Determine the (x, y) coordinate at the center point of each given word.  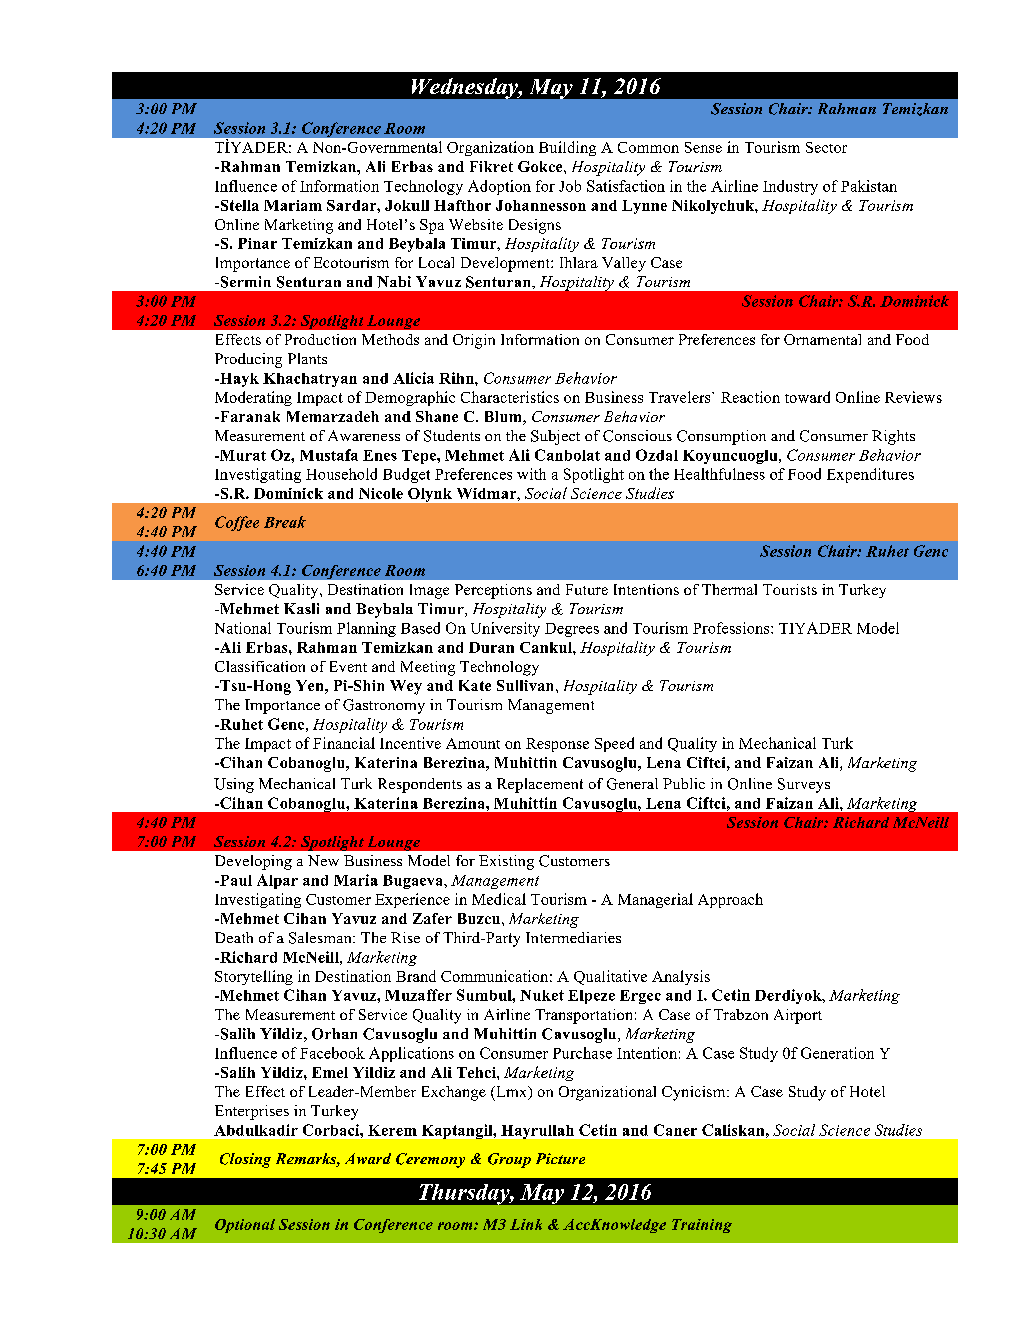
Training (702, 1226)
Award (368, 1158)
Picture (560, 1158)
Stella (238, 205)
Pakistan (869, 186)
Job (570, 186)
